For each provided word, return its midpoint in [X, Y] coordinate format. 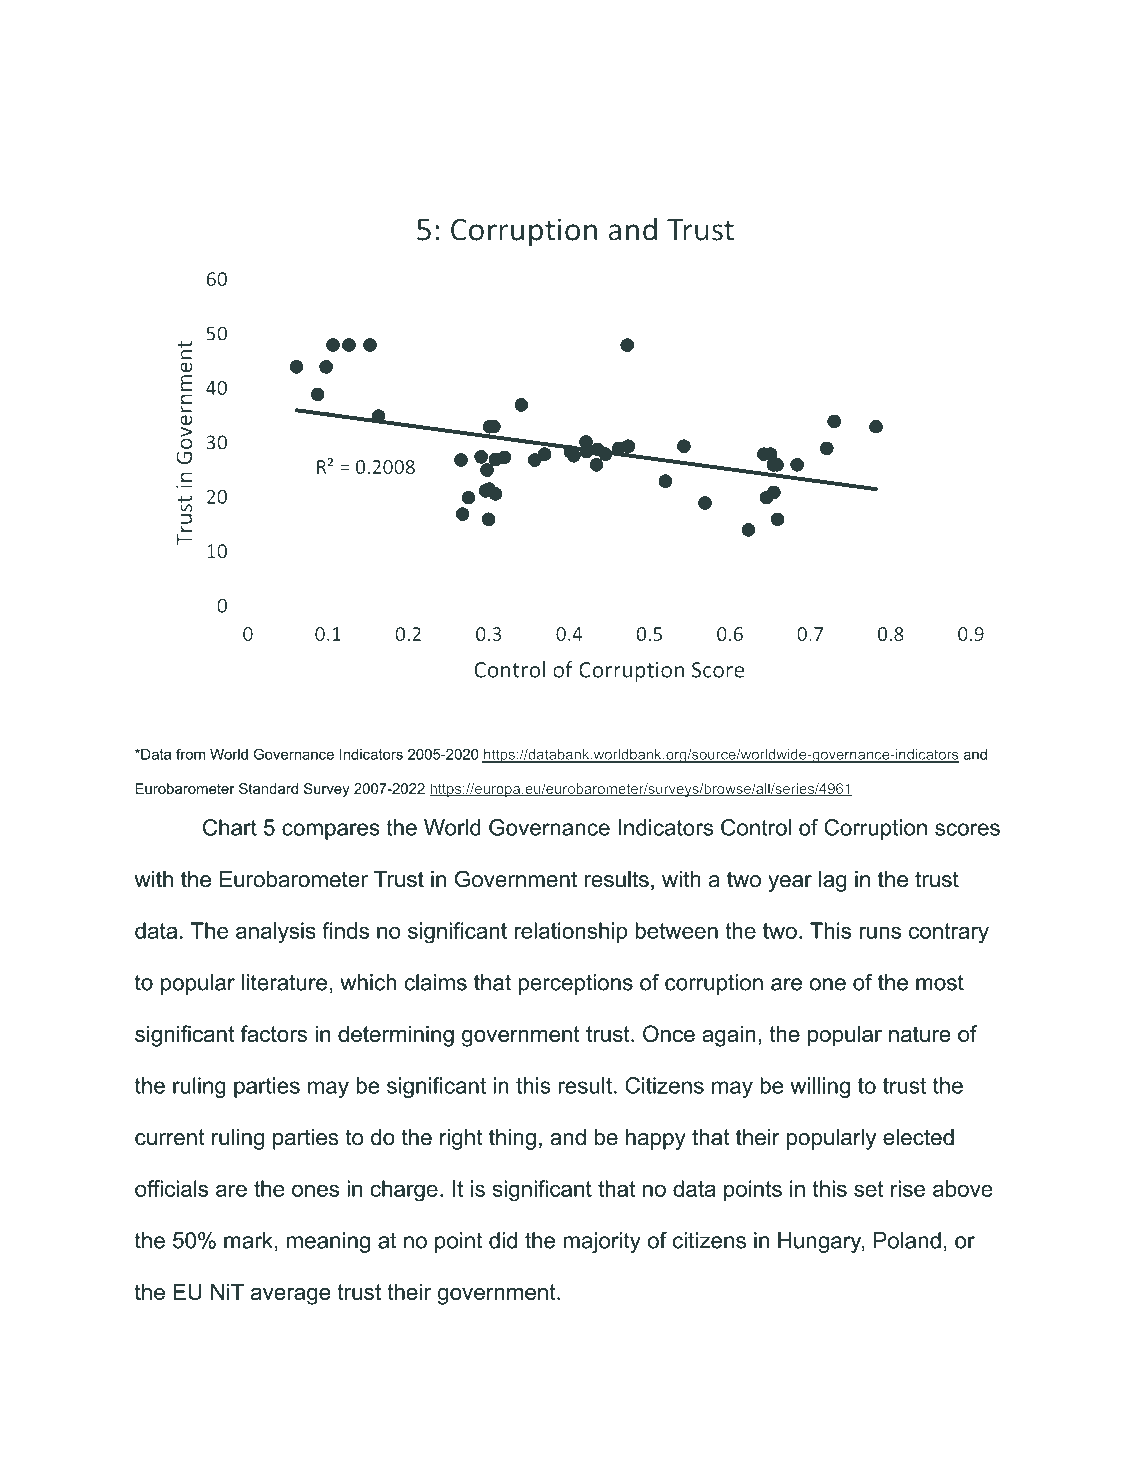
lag [833, 881]
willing [820, 1087]
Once [669, 1033]
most [940, 983]
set [869, 1189]
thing [512, 1139]
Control [756, 827]
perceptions [576, 984]
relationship [570, 932]
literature [284, 982]
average [291, 1296]
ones [315, 1190]
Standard [268, 788]
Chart [230, 827]
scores [967, 829]
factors [273, 1033]
